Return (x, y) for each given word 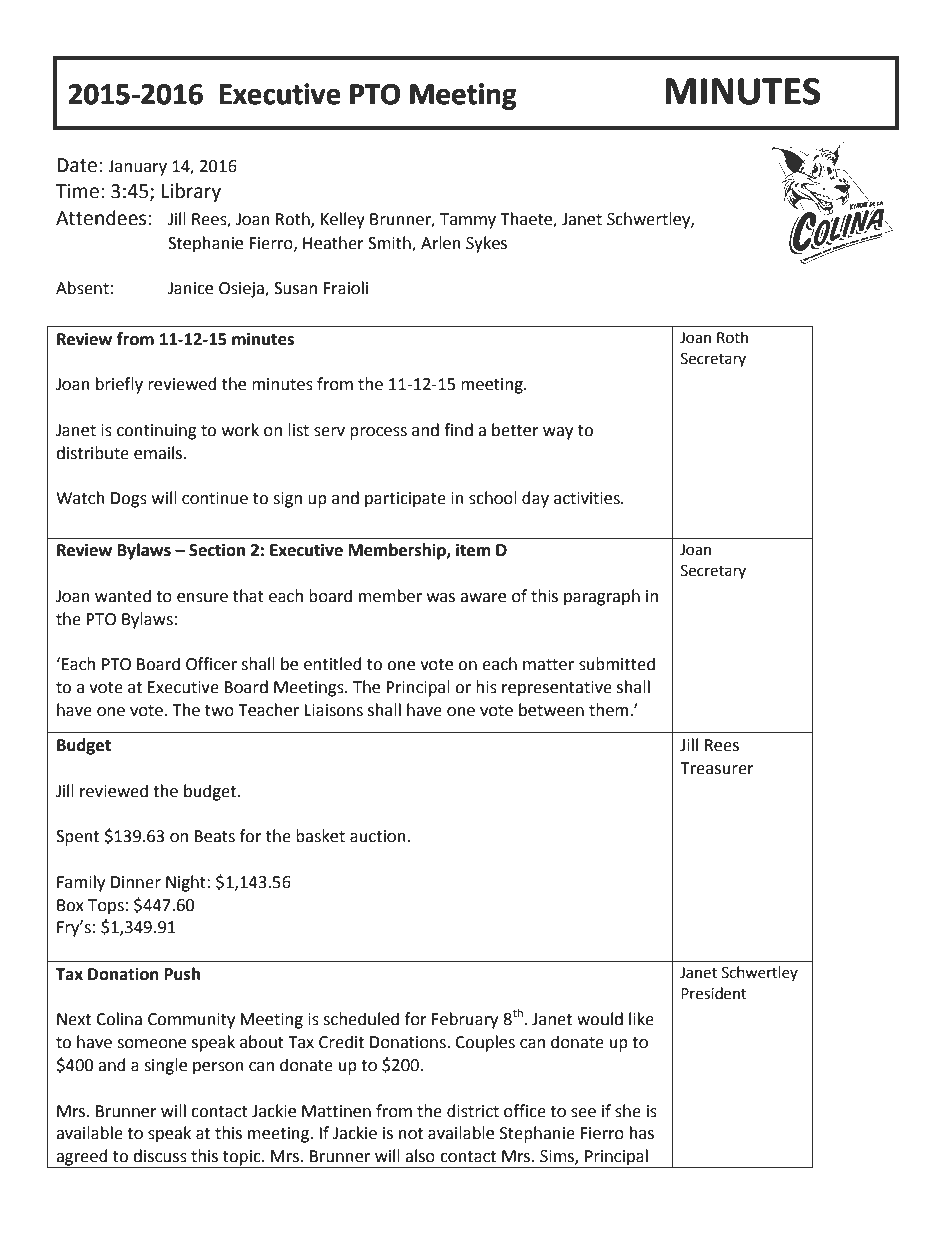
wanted (123, 596)
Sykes (486, 244)
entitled (333, 664)
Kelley (343, 220)
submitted (617, 664)
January (137, 168)
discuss (160, 1156)
